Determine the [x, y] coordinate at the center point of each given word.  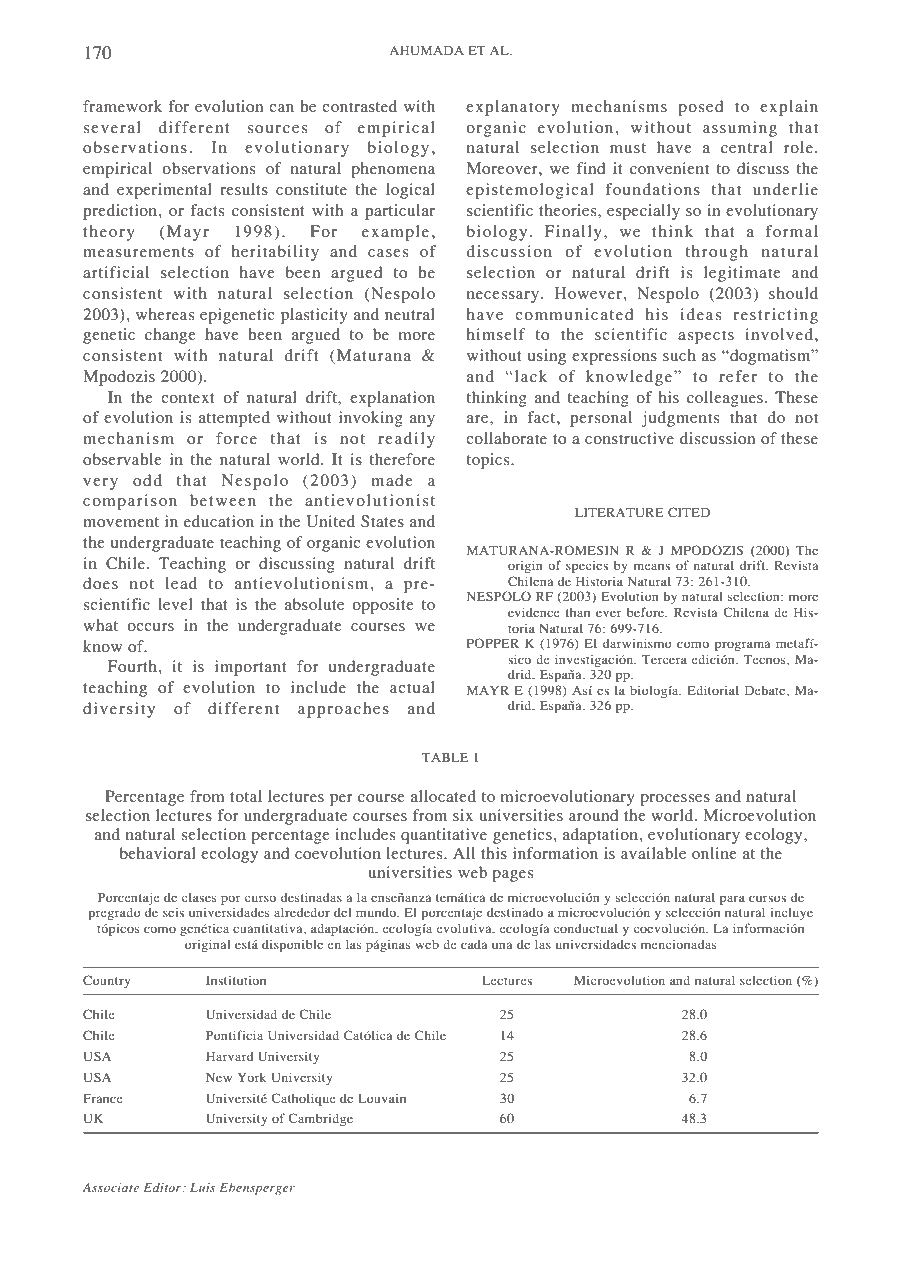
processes [675, 800]
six [463, 815]
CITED [689, 512]
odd [147, 480]
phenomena [393, 170]
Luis [202, 1187]
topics [489, 461]
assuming [740, 129]
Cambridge [320, 1119]
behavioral [158, 853]
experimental [164, 191]
